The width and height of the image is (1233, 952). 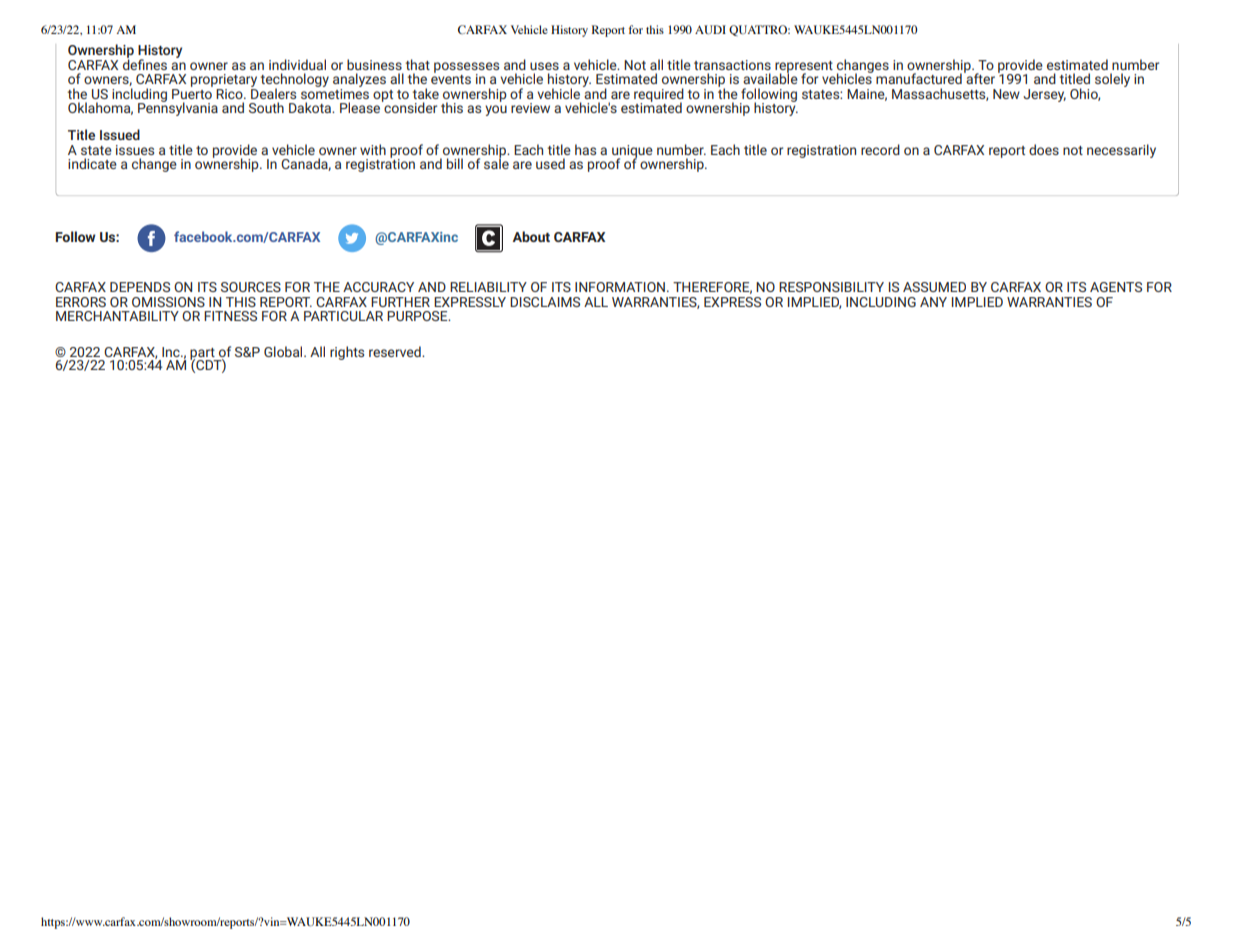 I want to click on ANY, so click(x=933, y=302).
